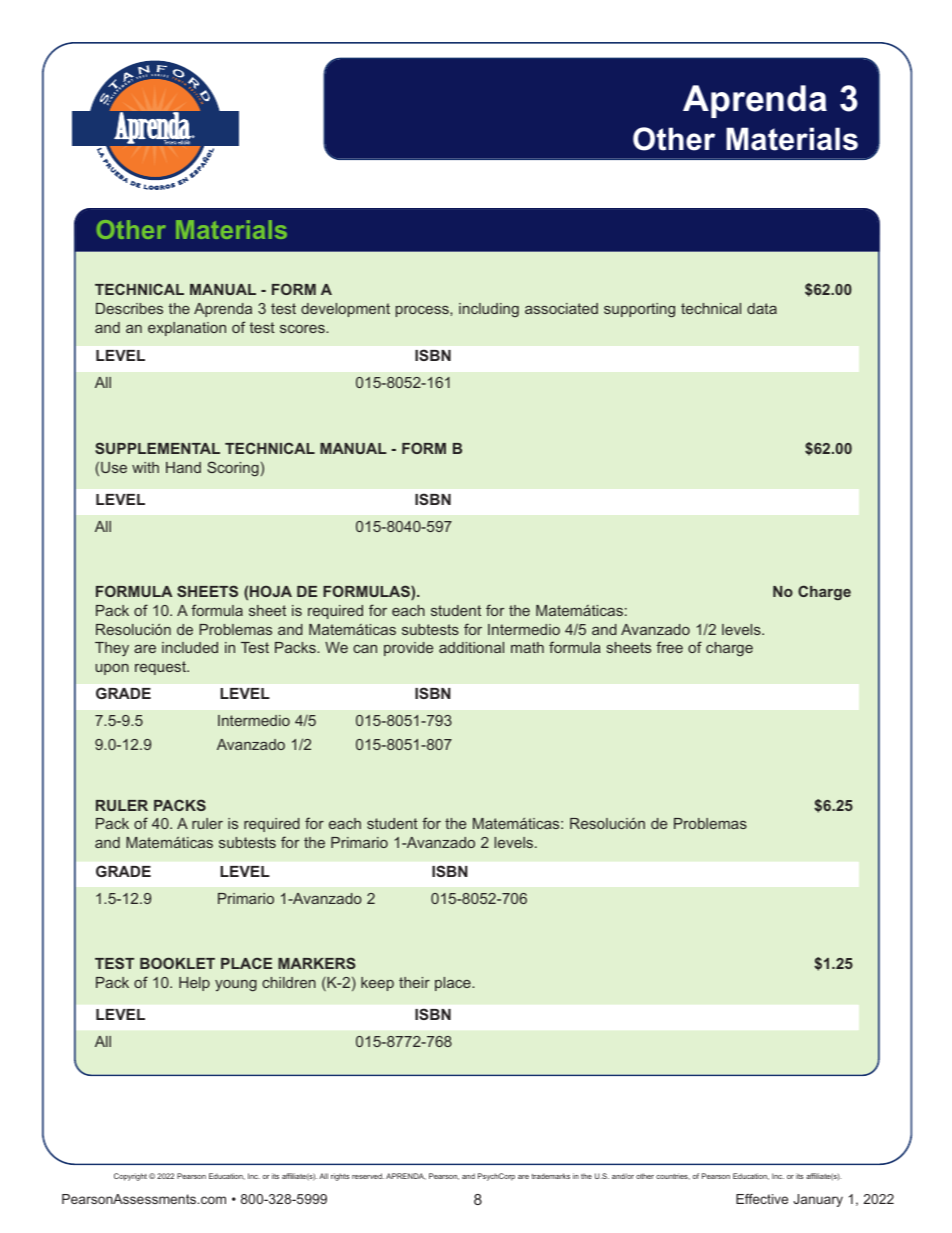 The width and height of the document is (952, 1233). Describe the element at coordinates (489, 310) in the document. I see `including` at that location.
